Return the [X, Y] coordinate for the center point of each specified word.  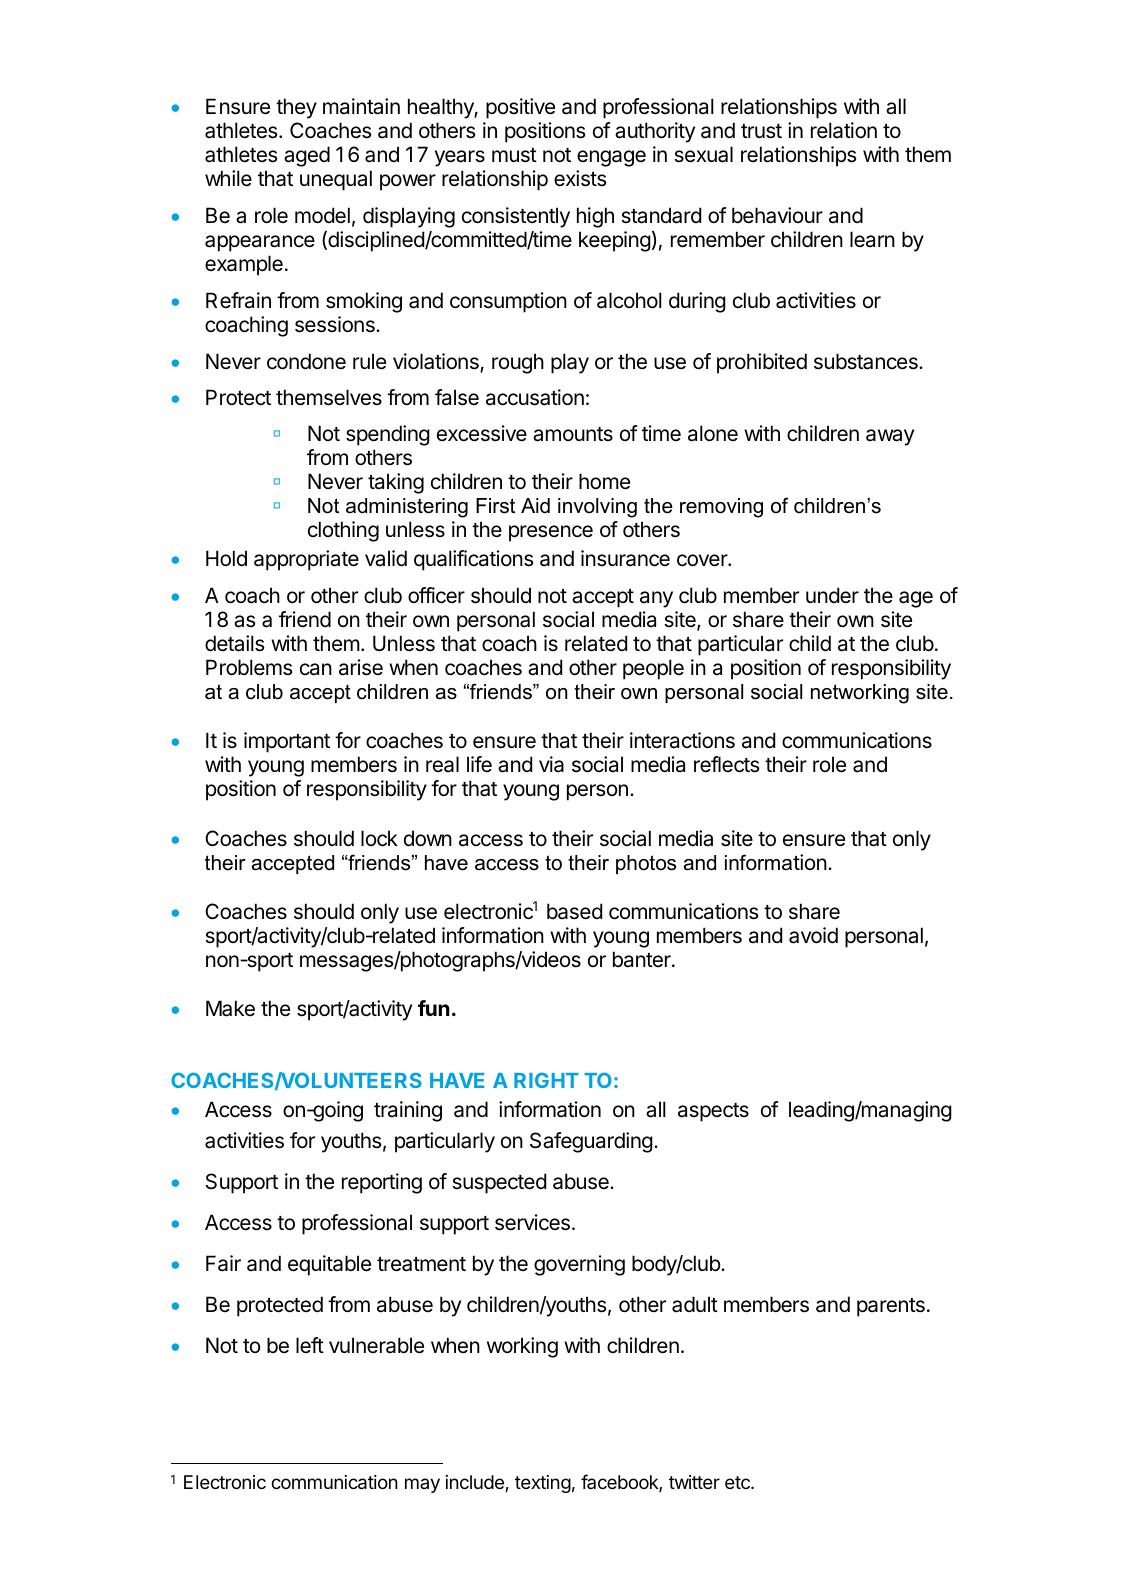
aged [307, 156]
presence [551, 533]
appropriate [306, 560]
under [832, 595]
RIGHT [546, 1080]
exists [580, 178]
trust [761, 131]
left [310, 1345]
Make [230, 1008]
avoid [813, 935]
